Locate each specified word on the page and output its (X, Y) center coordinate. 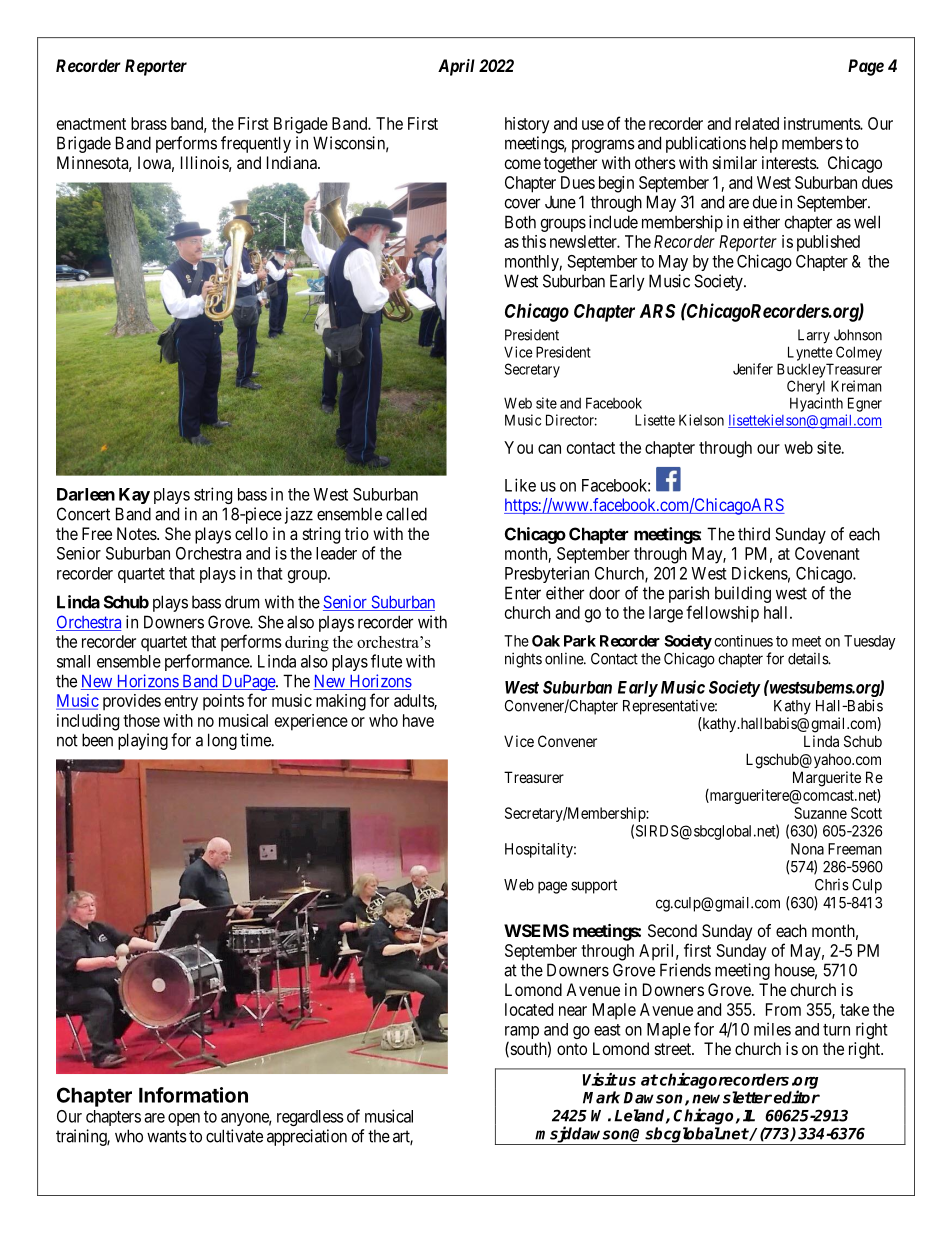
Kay (134, 496)
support (594, 887)
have (418, 720)
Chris (832, 885)
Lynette (810, 353)
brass (149, 123)
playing (143, 741)
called (406, 514)
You (518, 447)
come (523, 164)
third (754, 534)
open (184, 1119)
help (764, 144)
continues (743, 641)
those (141, 720)
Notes (137, 533)
